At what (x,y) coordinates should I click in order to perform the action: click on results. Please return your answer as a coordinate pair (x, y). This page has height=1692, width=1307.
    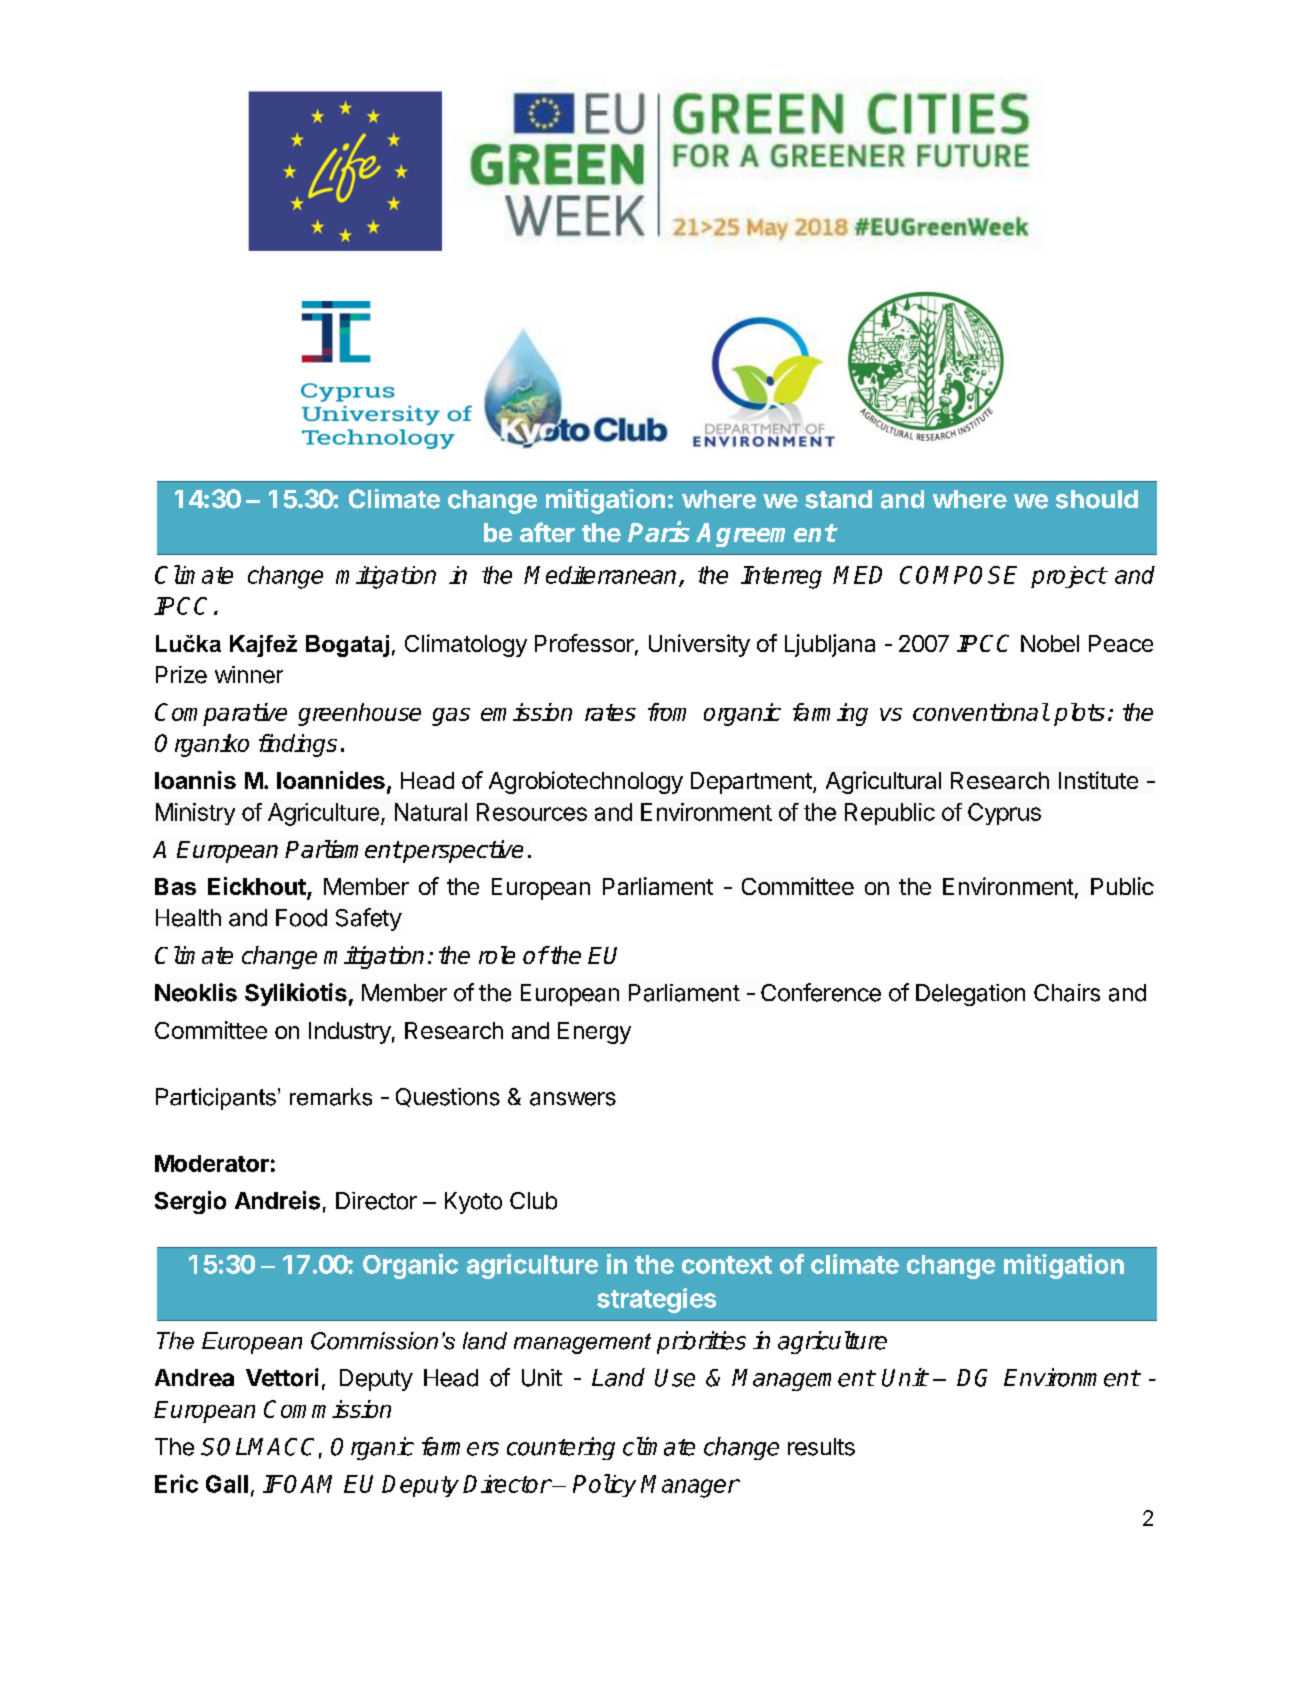
    Looking at the image, I should click on (821, 1447).
